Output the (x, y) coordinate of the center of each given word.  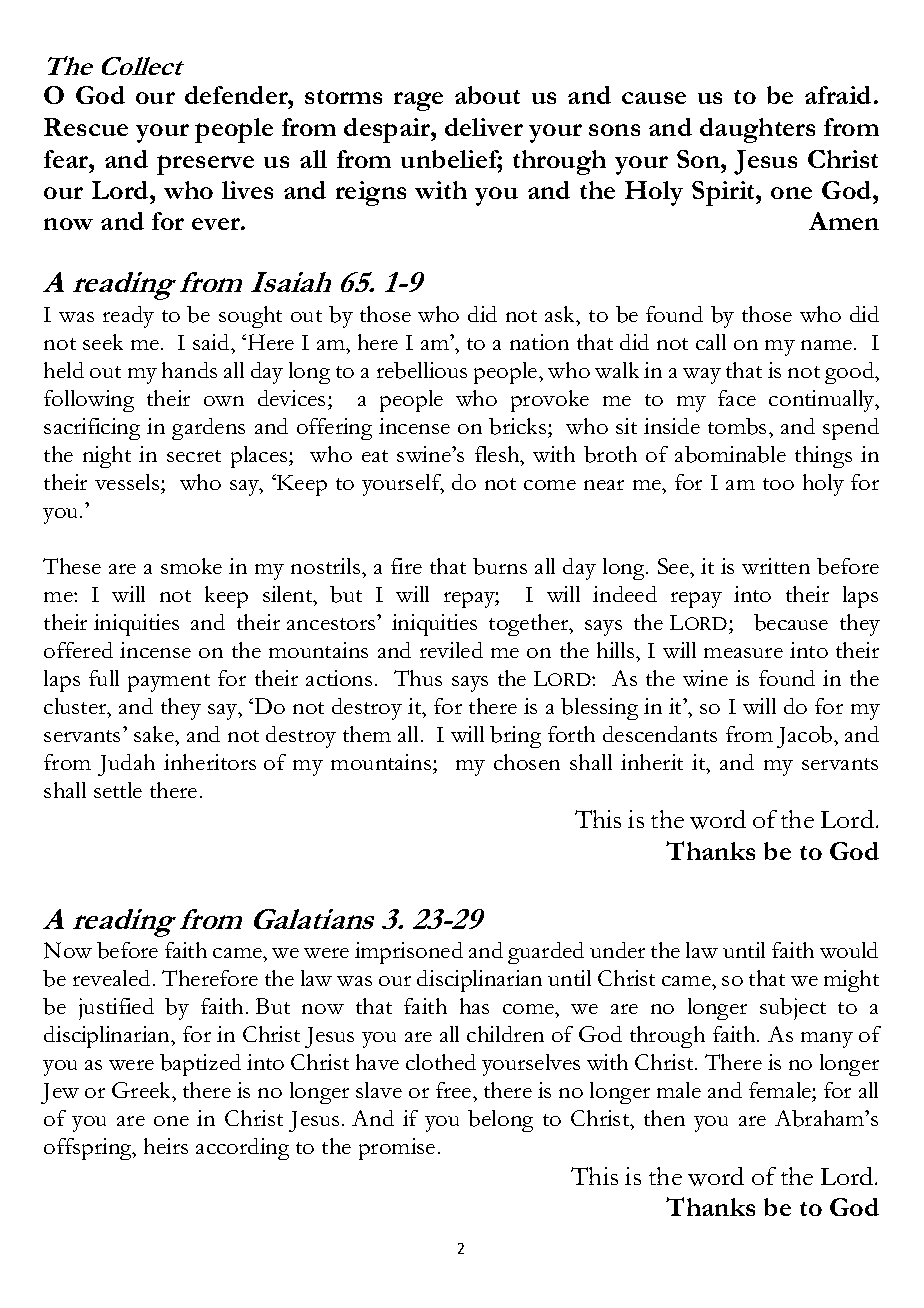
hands (189, 370)
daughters (757, 130)
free (455, 1090)
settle (118, 790)
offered (78, 650)
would (849, 950)
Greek (143, 1090)
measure (743, 653)
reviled (451, 650)
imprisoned (409, 953)
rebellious (422, 370)
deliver (484, 127)
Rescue (86, 127)
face (737, 398)
